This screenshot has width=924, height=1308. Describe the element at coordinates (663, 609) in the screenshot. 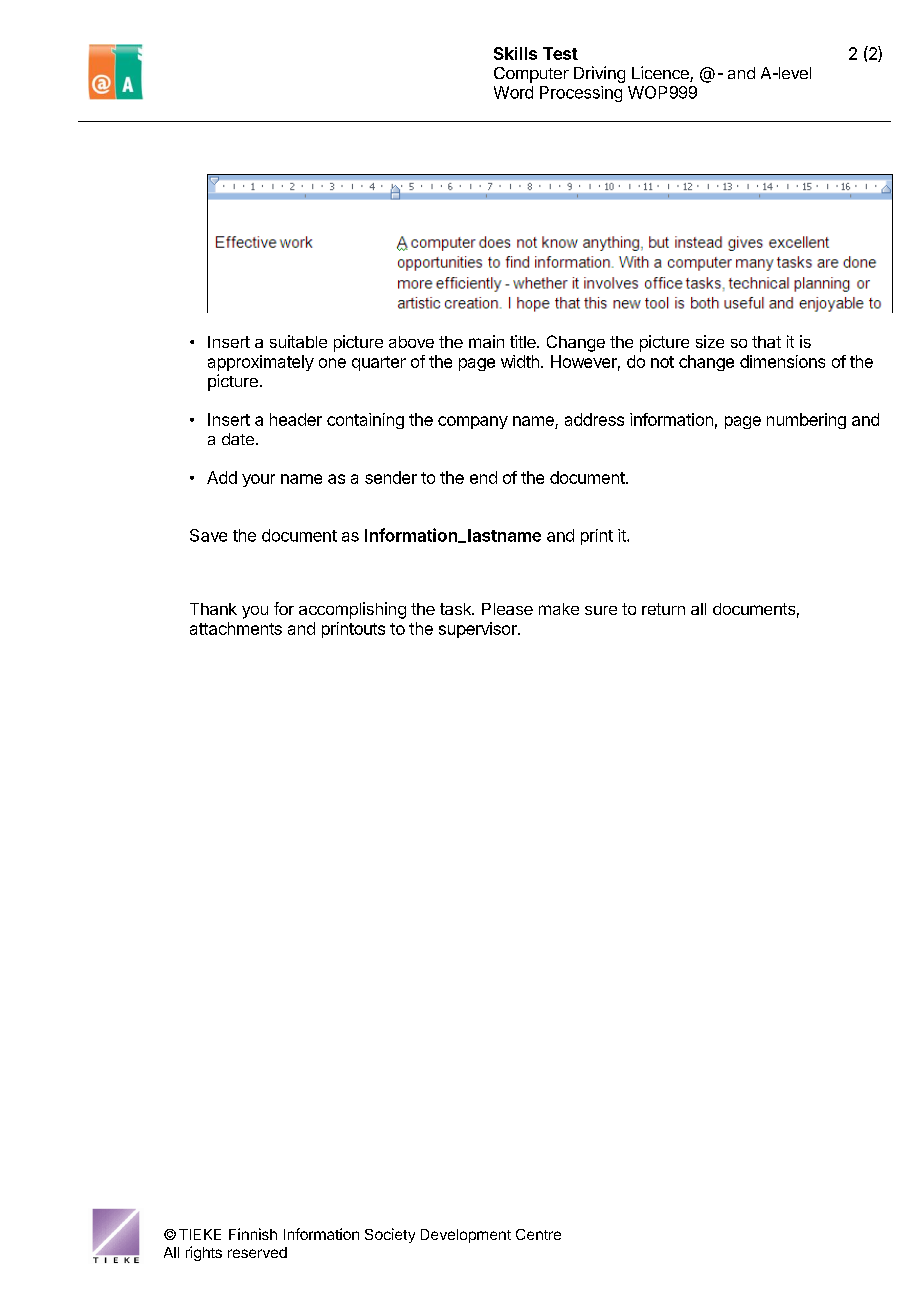

I see `return` at that location.
